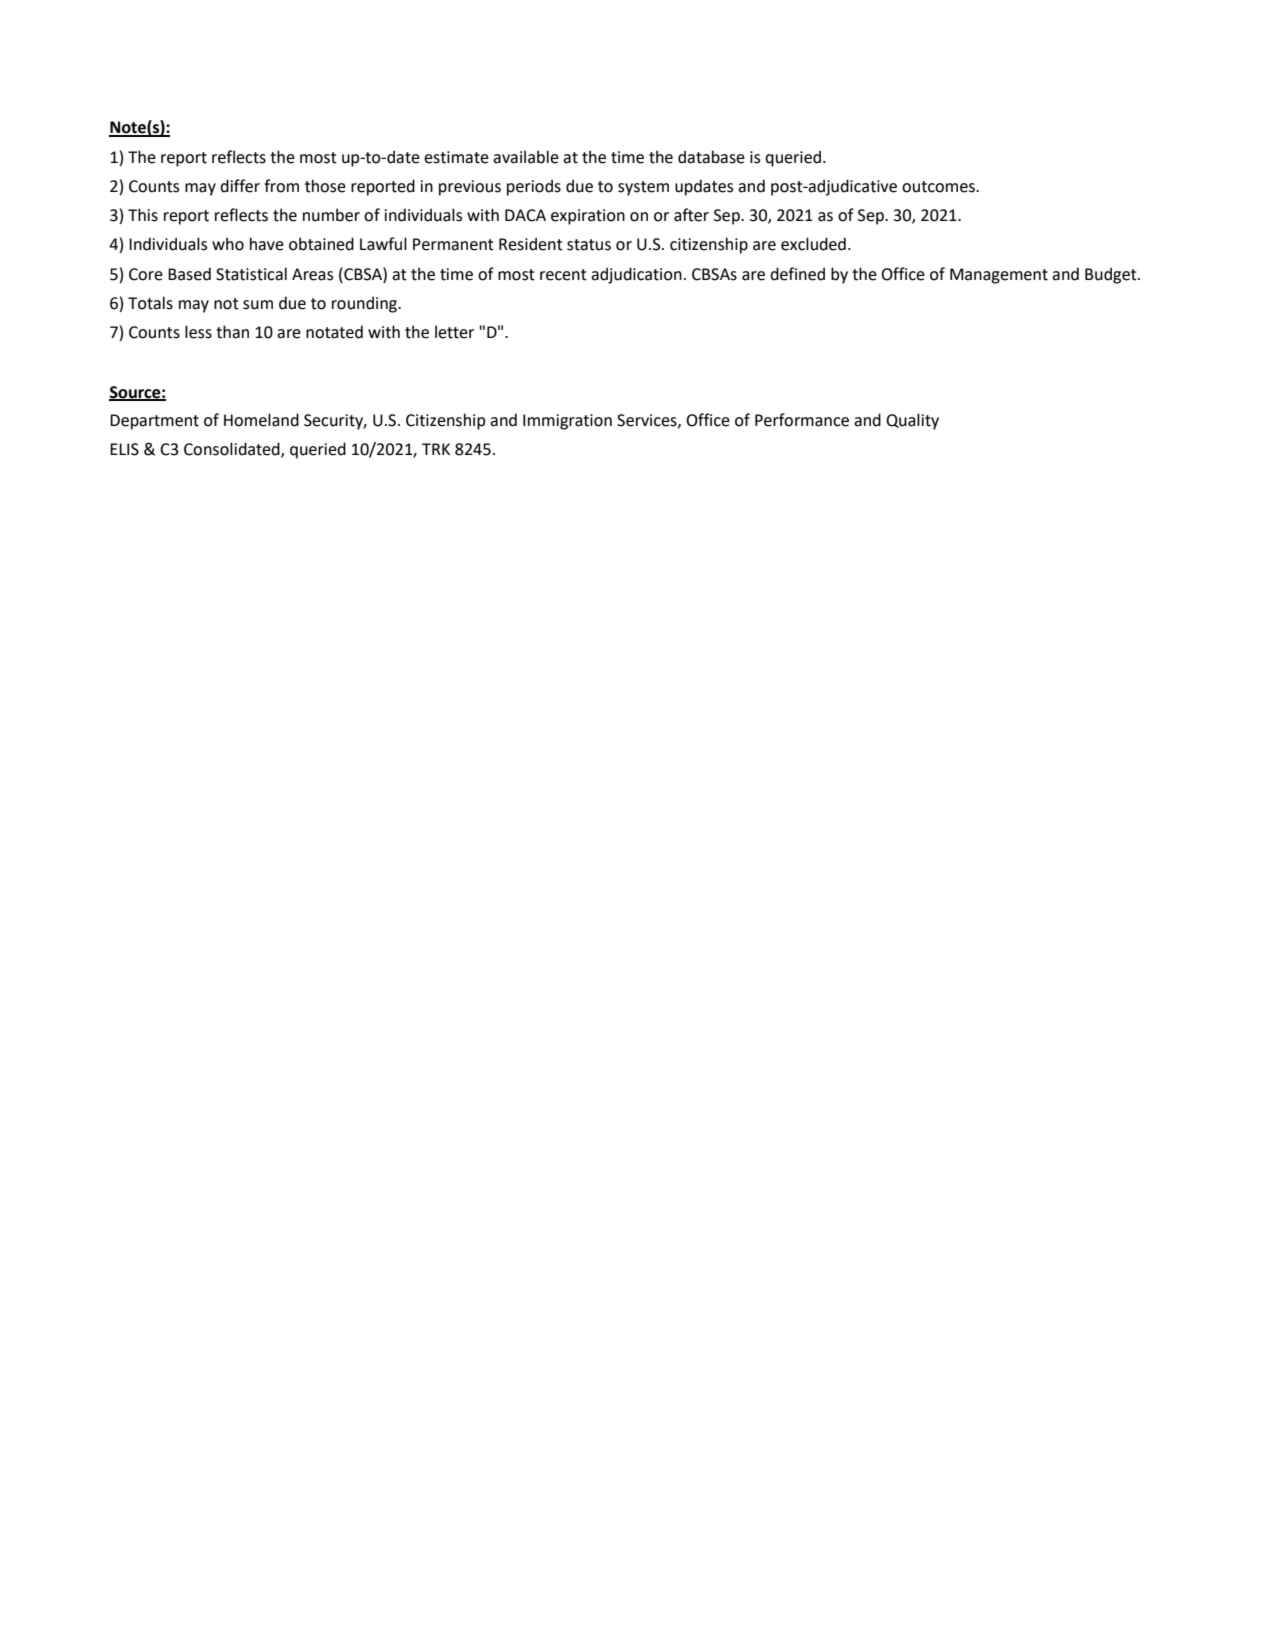 This screenshot has height=1650, width=1275. What do you see at coordinates (636, 275) in the screenshot?
I see `adjudication` at bounding box center [636, 275].
